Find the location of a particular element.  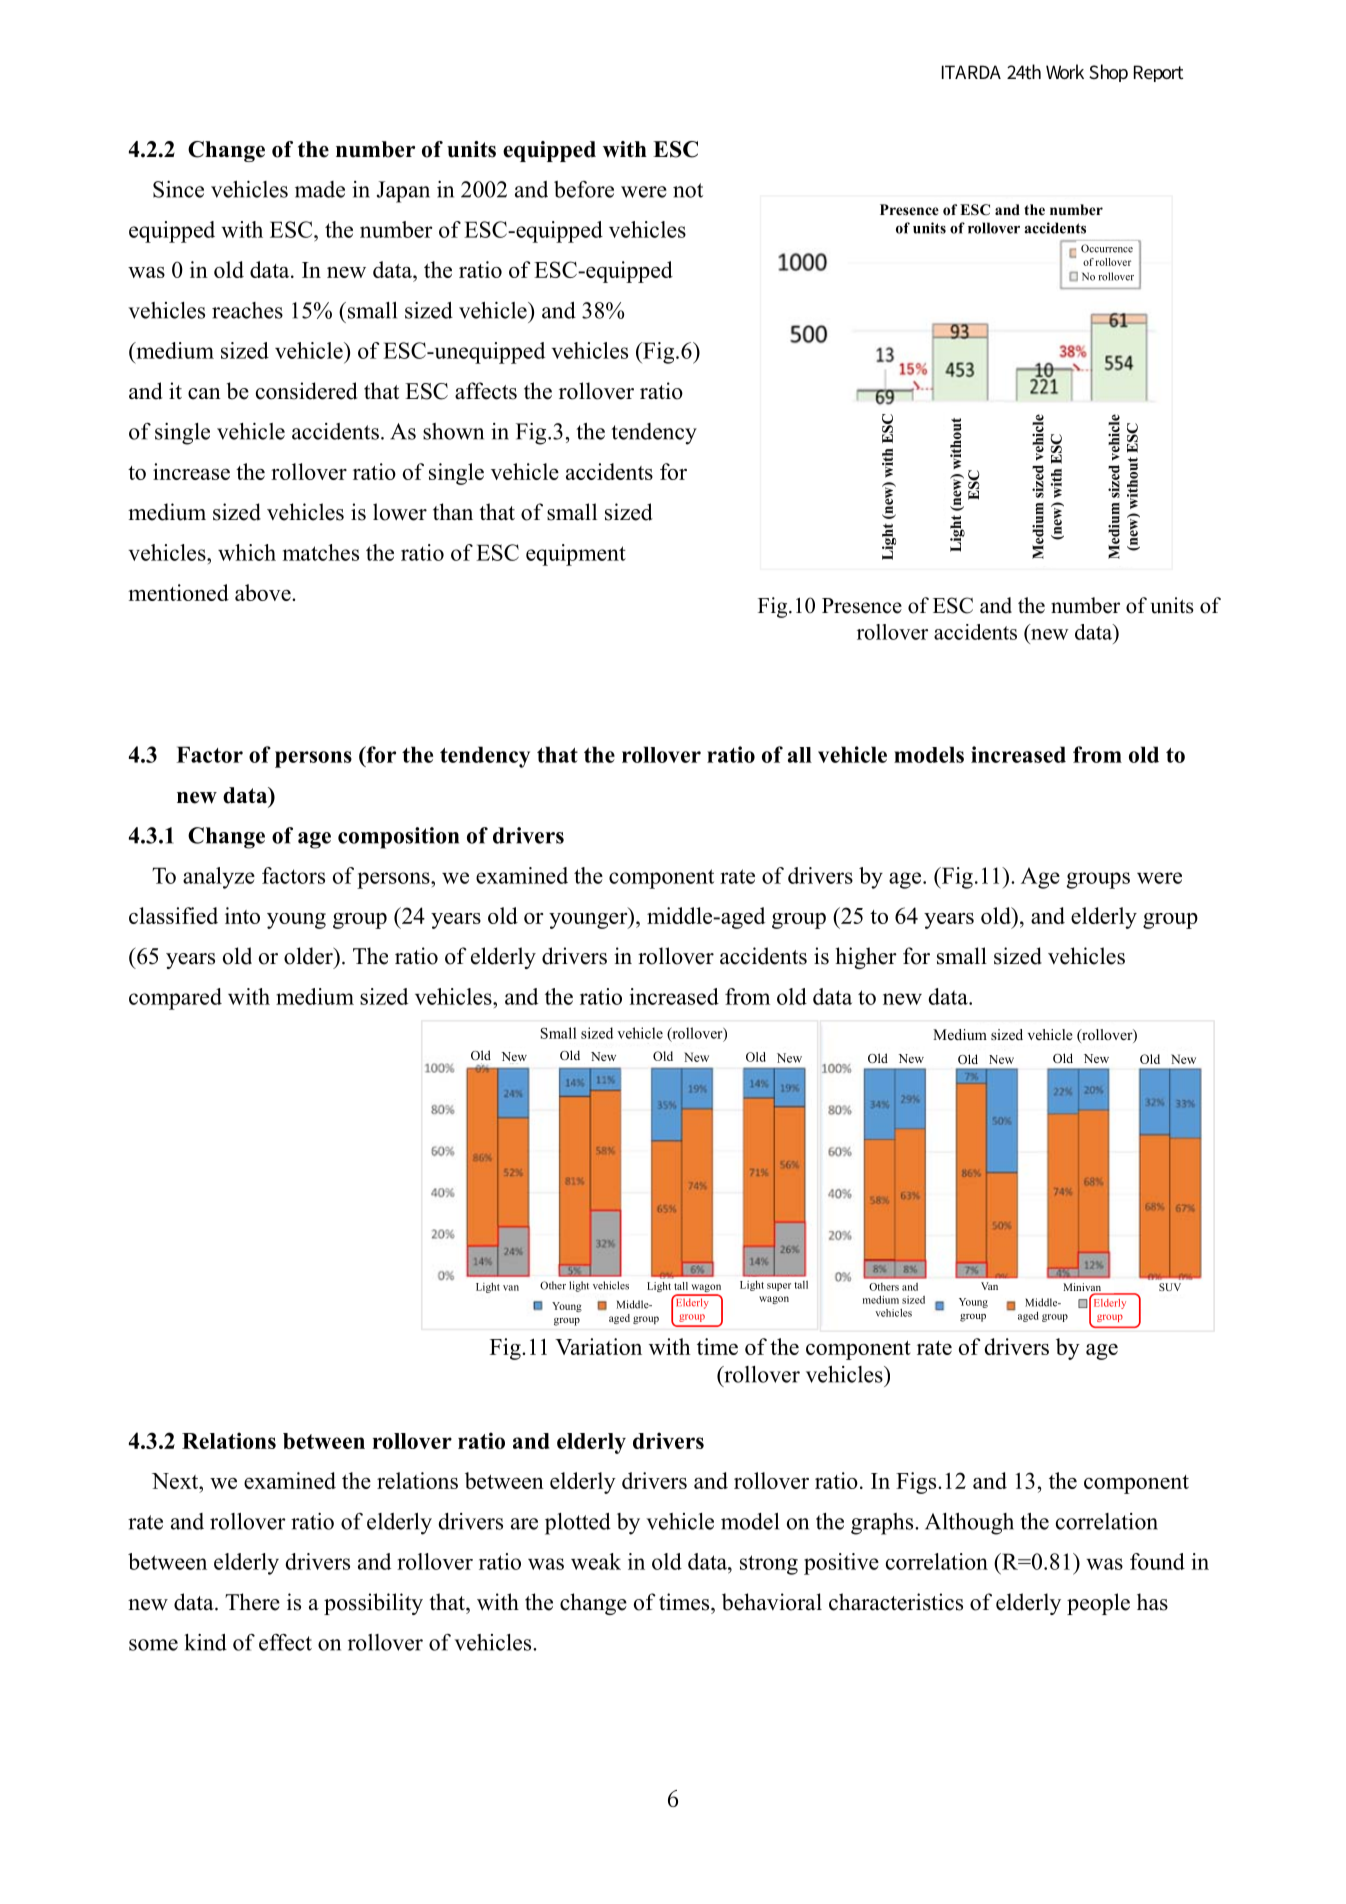

Occurrence is located at coordinates (1107, 248).
